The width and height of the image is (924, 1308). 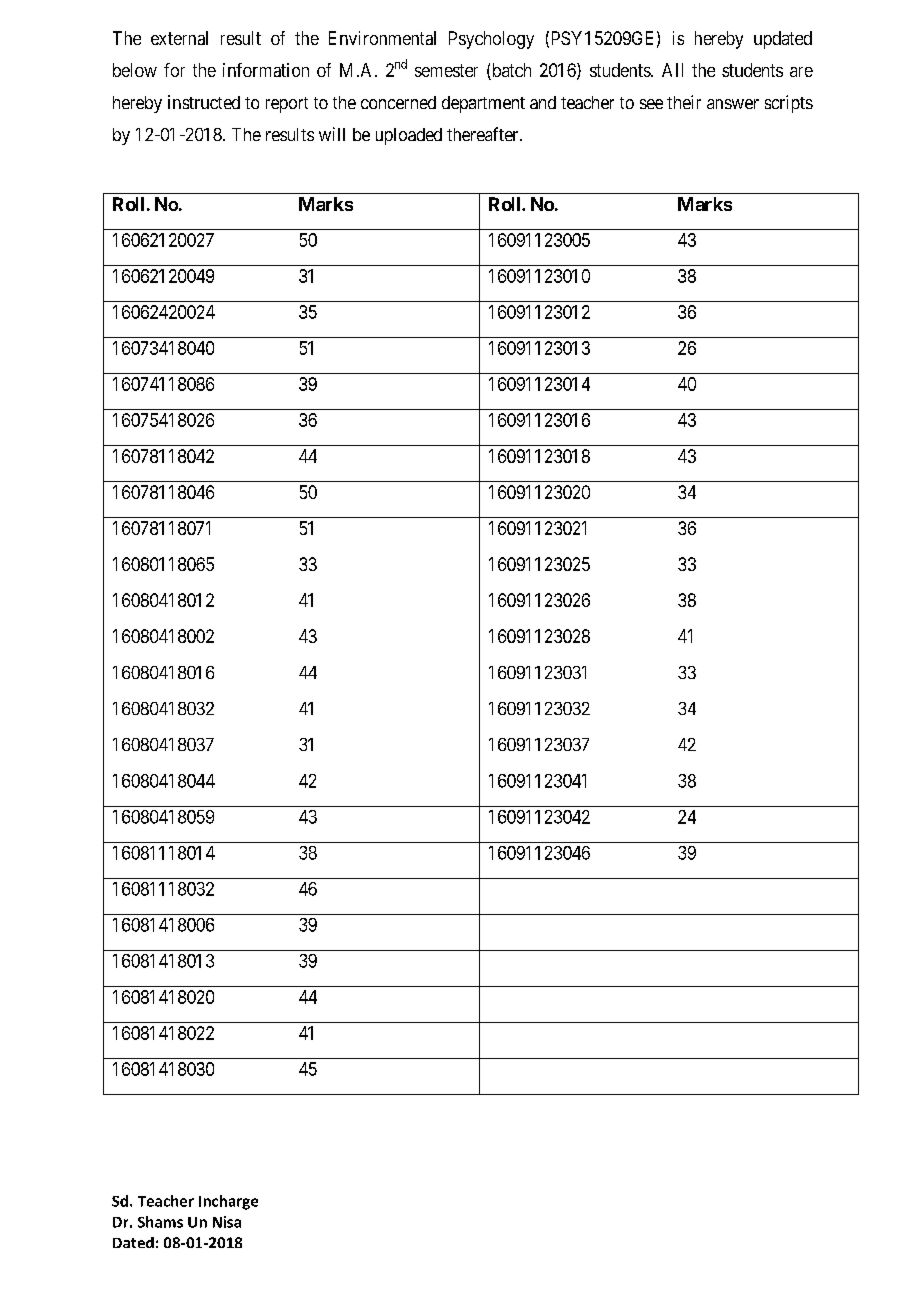 What do you see at coordinates (227, 1222) in the image?
I see `Nisa` at bounding box center [227, 1222].
